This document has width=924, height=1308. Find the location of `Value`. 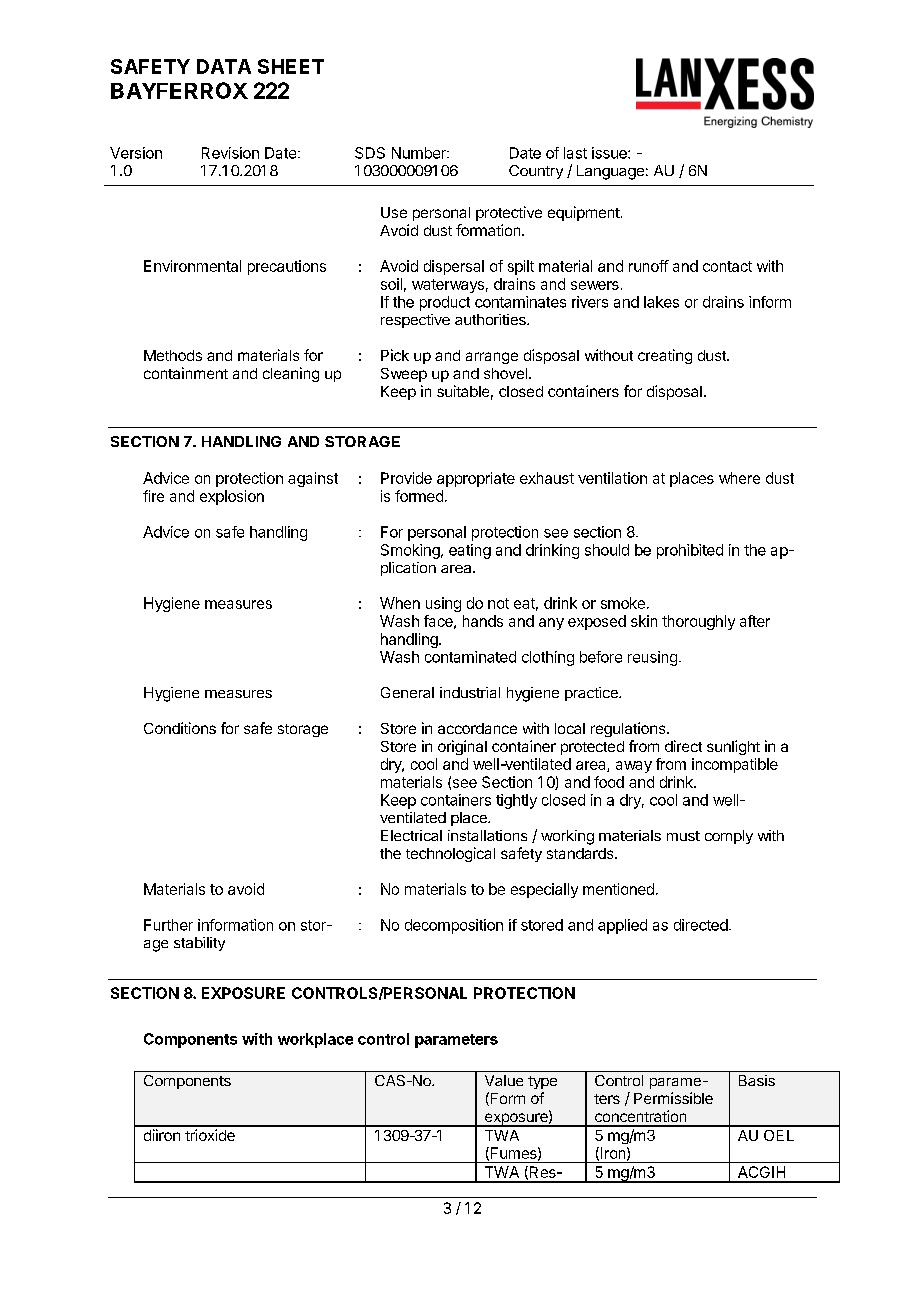

Value is located at coordinates (504, 1080).
